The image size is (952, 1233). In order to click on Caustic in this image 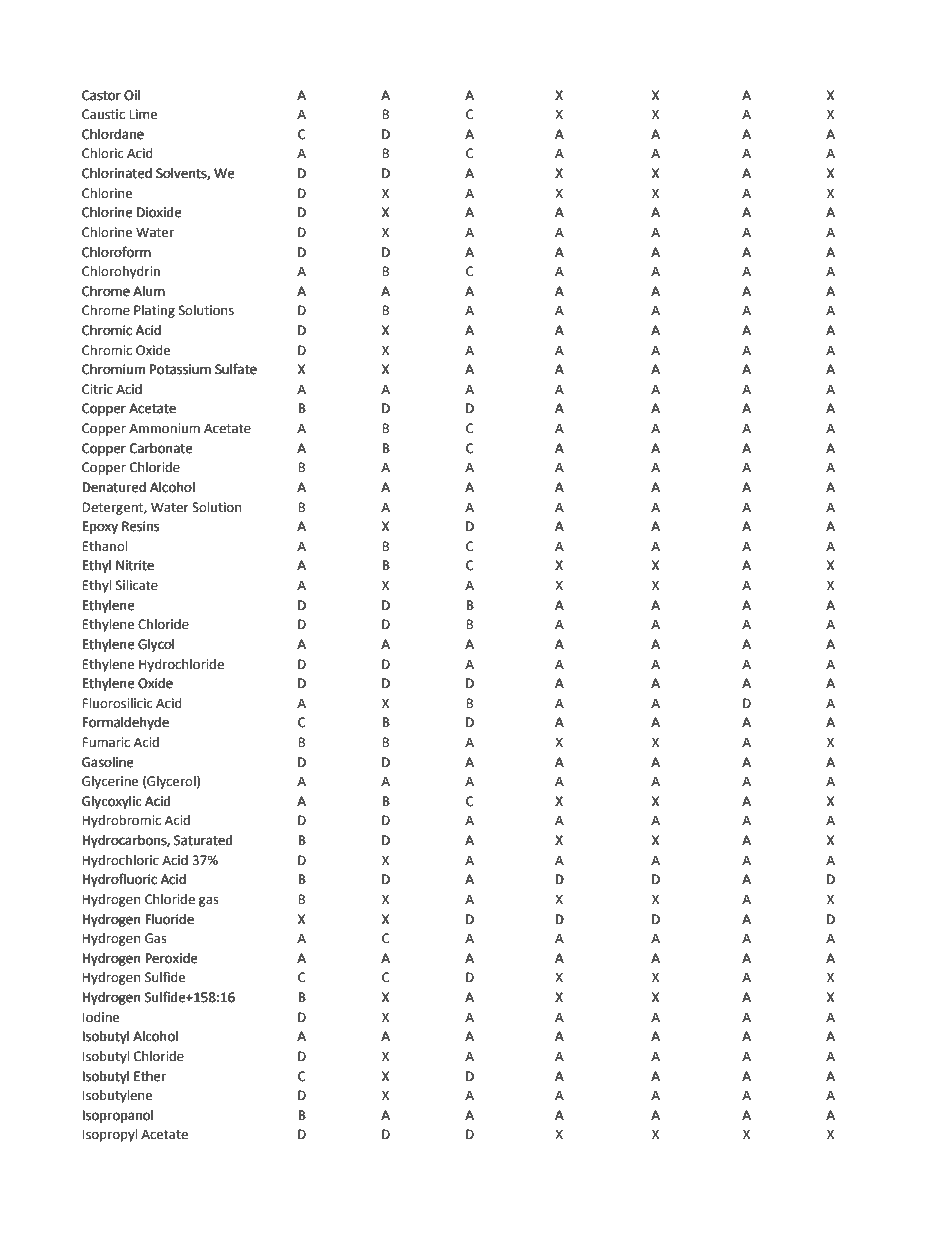, I will do `click(103, 114)`.
